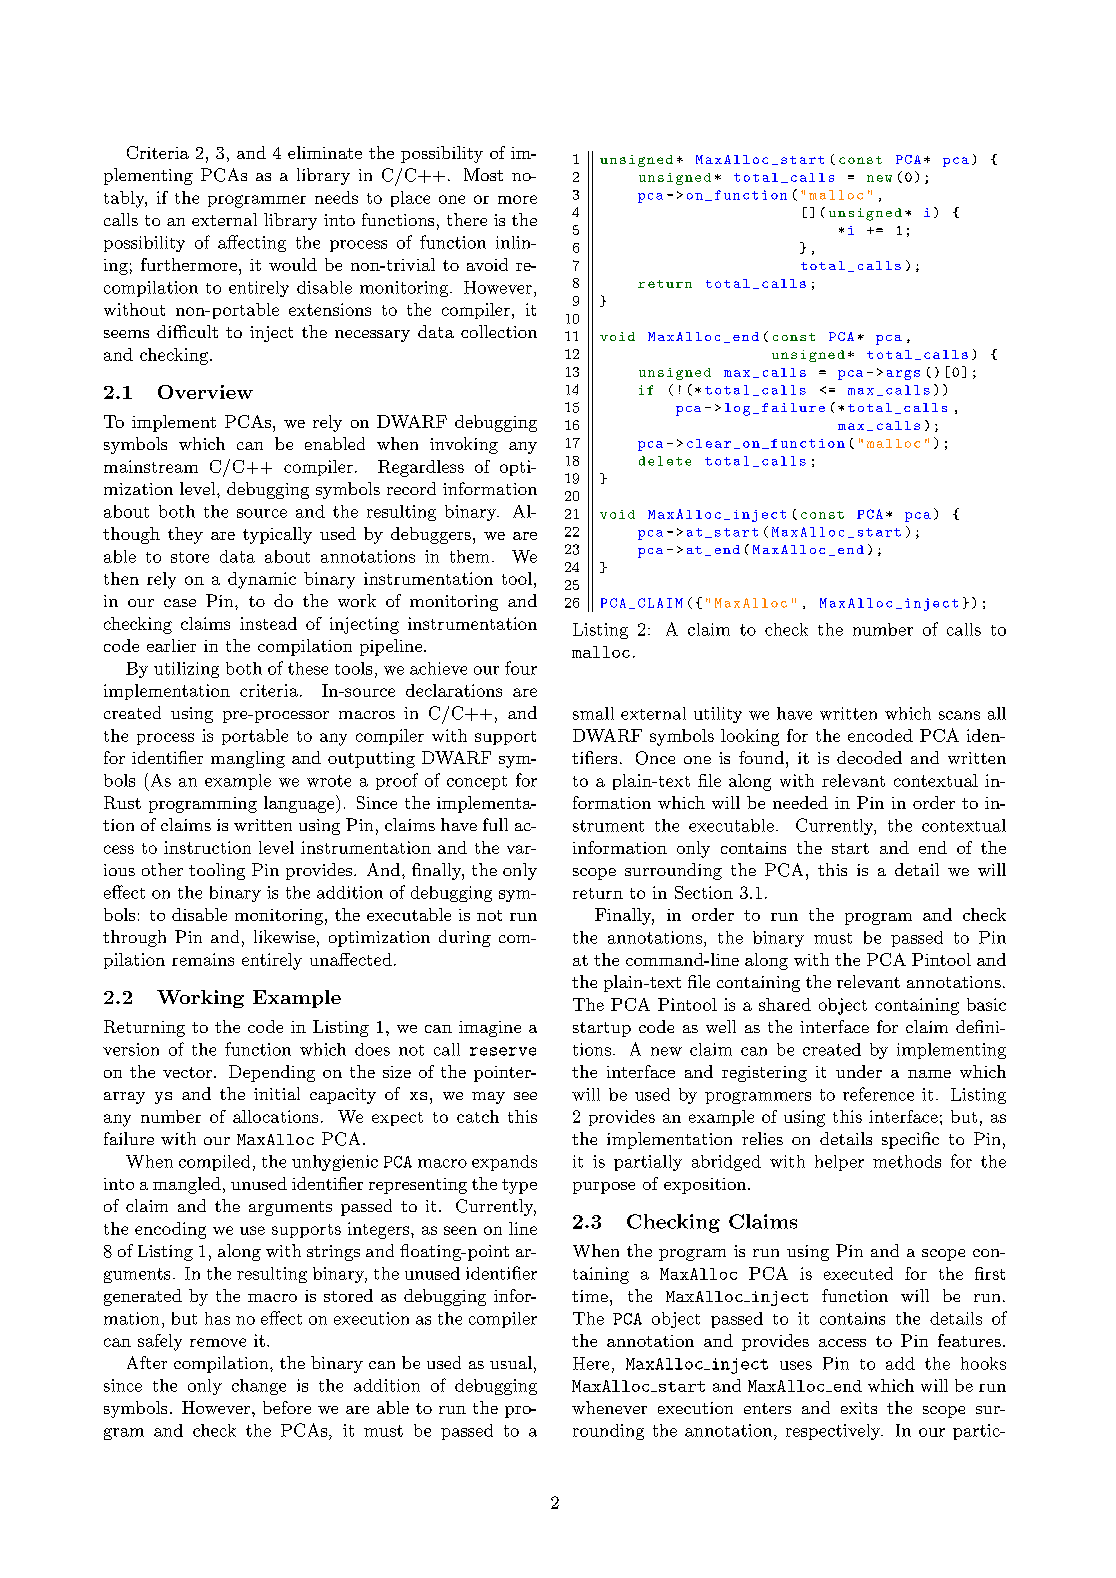 This page has height=1578, width=1116. What do you see at coordinates (800, 802) in the page?
I see `needed` at bounding box center [800, 802].
